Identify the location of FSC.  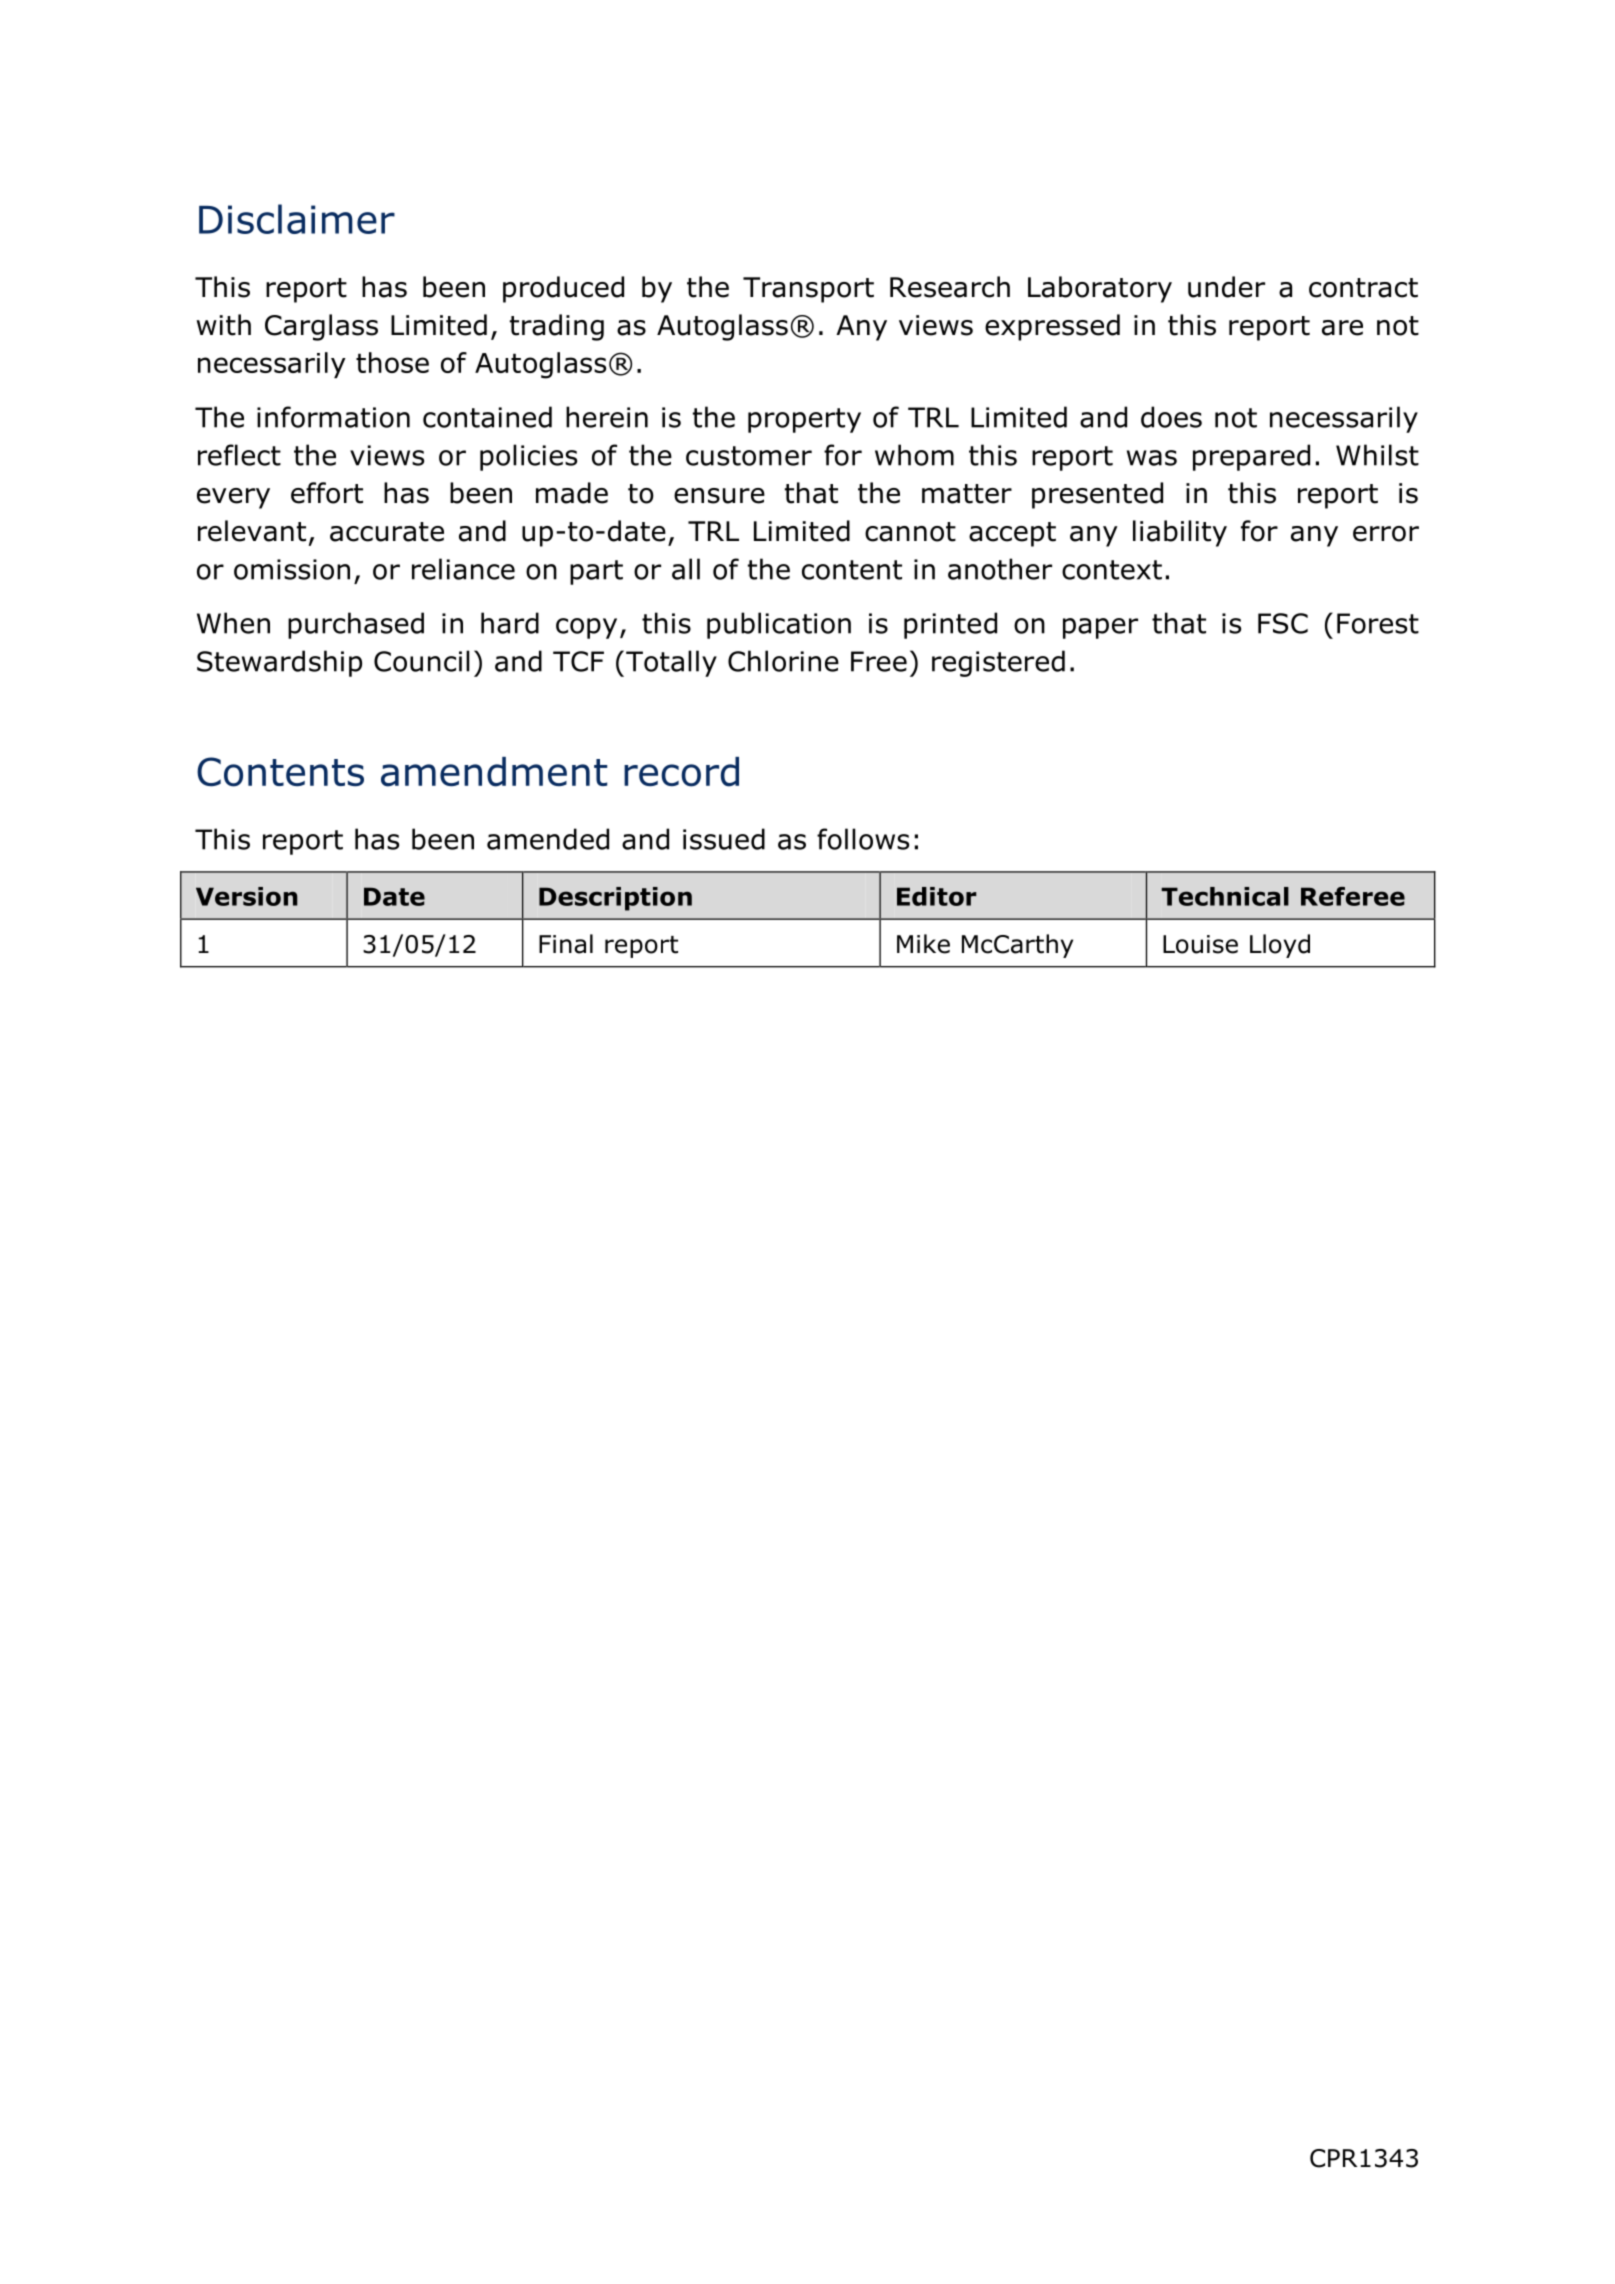
(1283, 623).
